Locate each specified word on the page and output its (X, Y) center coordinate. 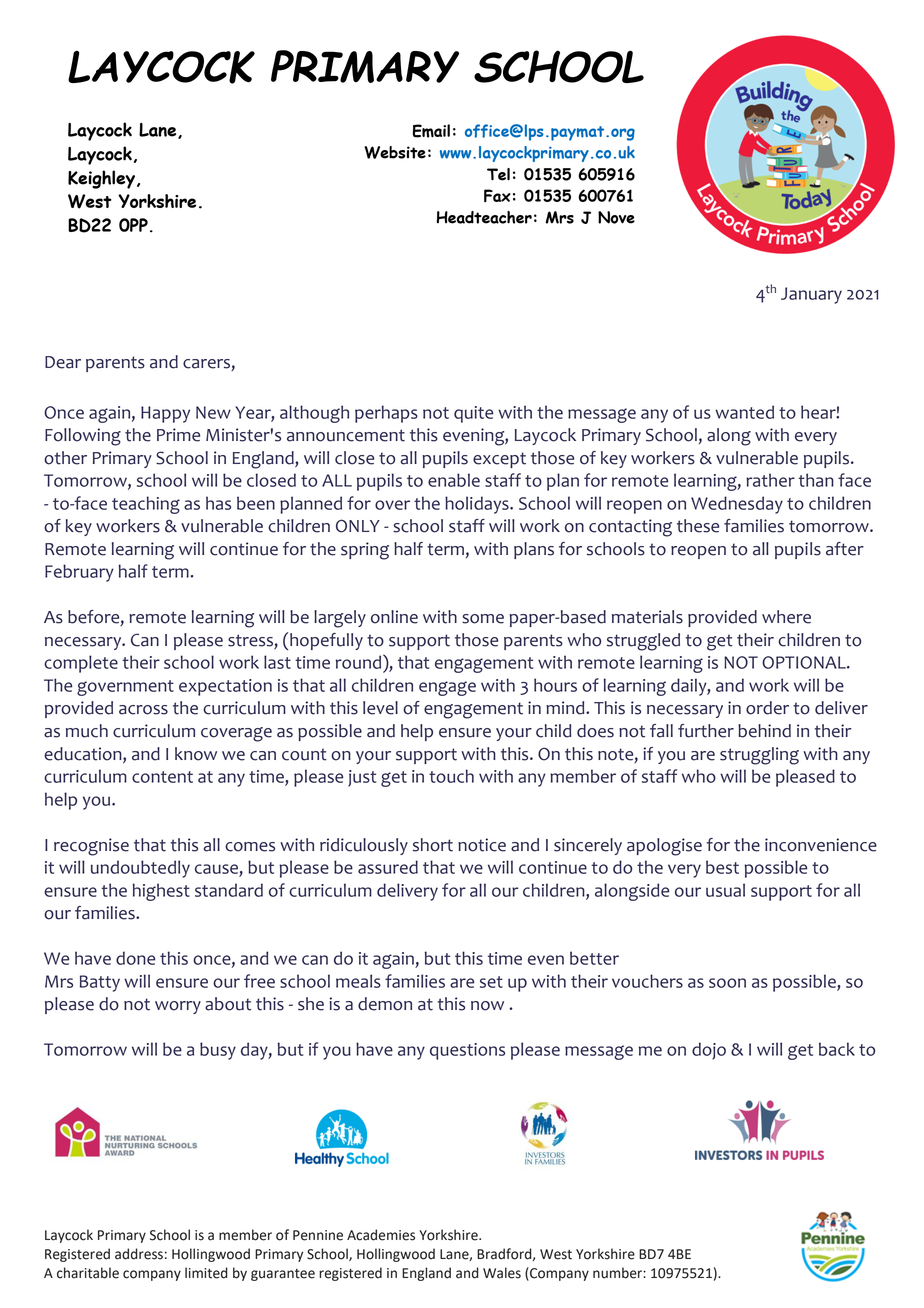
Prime (178, 435)
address (139, 1254)
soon (727, 983)
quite (473, 414)
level (380, 708)
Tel (498, 174)
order (767, 708)
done (135, 958)
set (491, 982)
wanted (744, 412)
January (811, 295)
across (143, 710)
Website (395, 152)
